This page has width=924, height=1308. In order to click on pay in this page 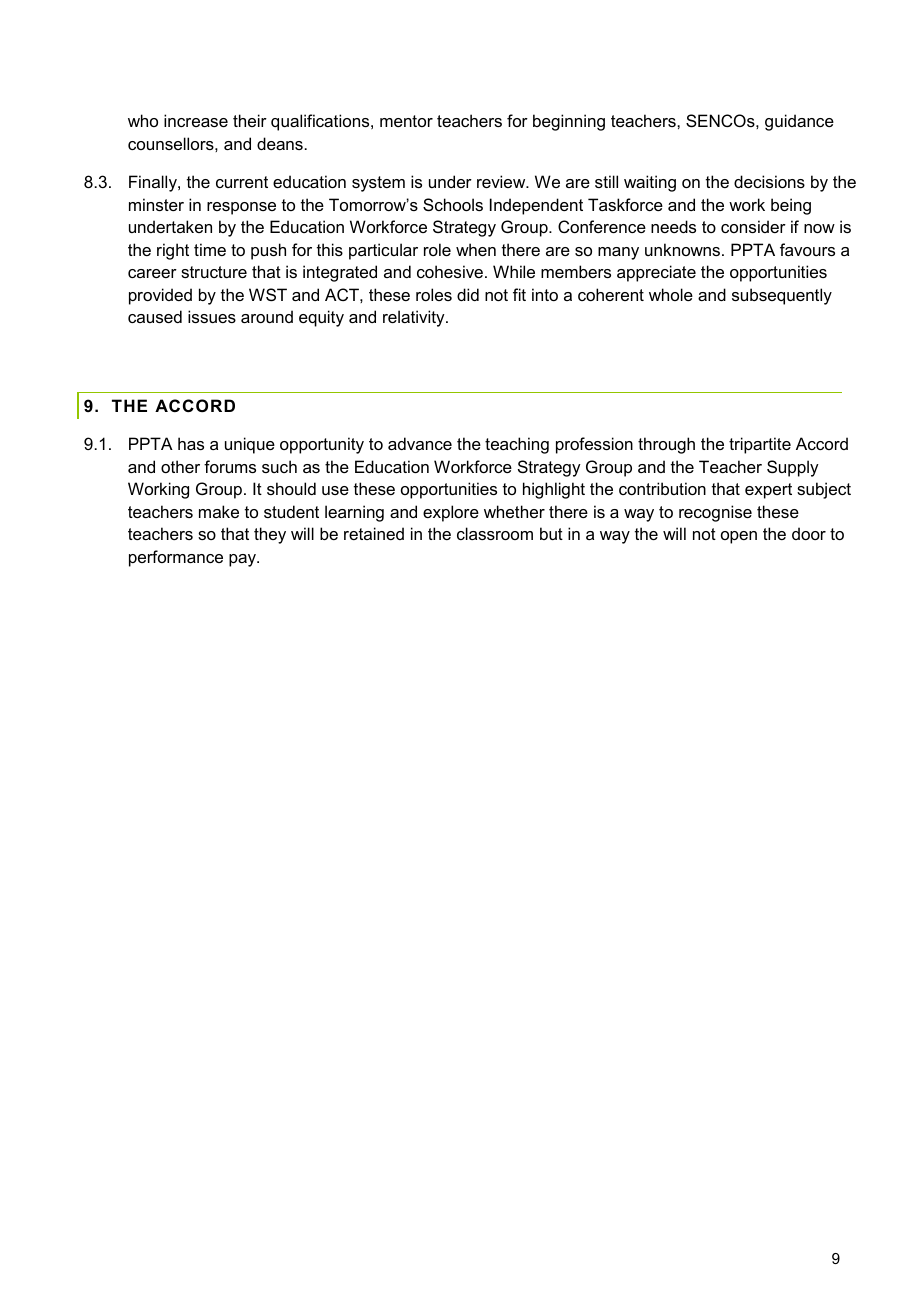, I will do `click(243, 560)`.
